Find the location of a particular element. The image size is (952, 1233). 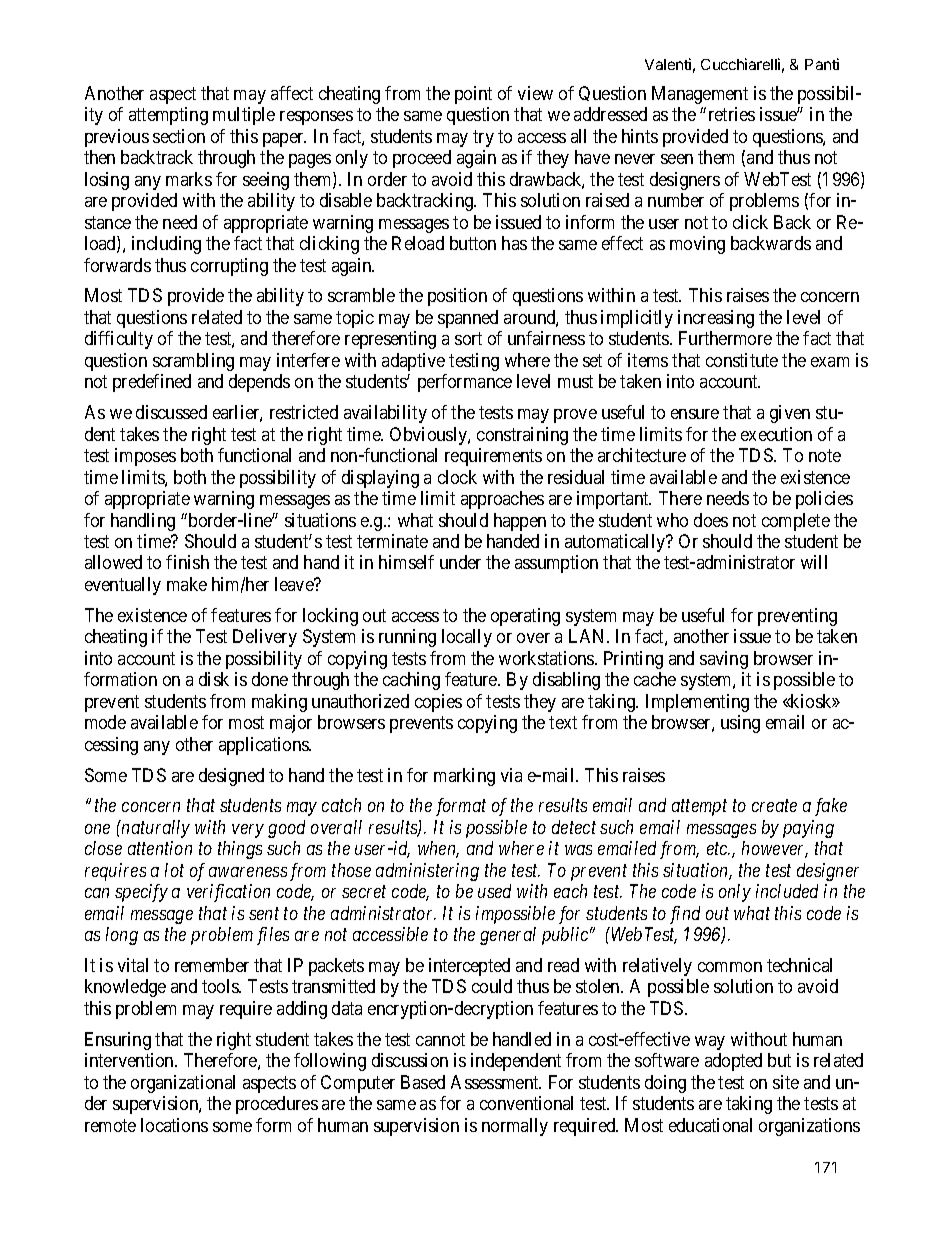

try is located at coordinates (483, 138).
